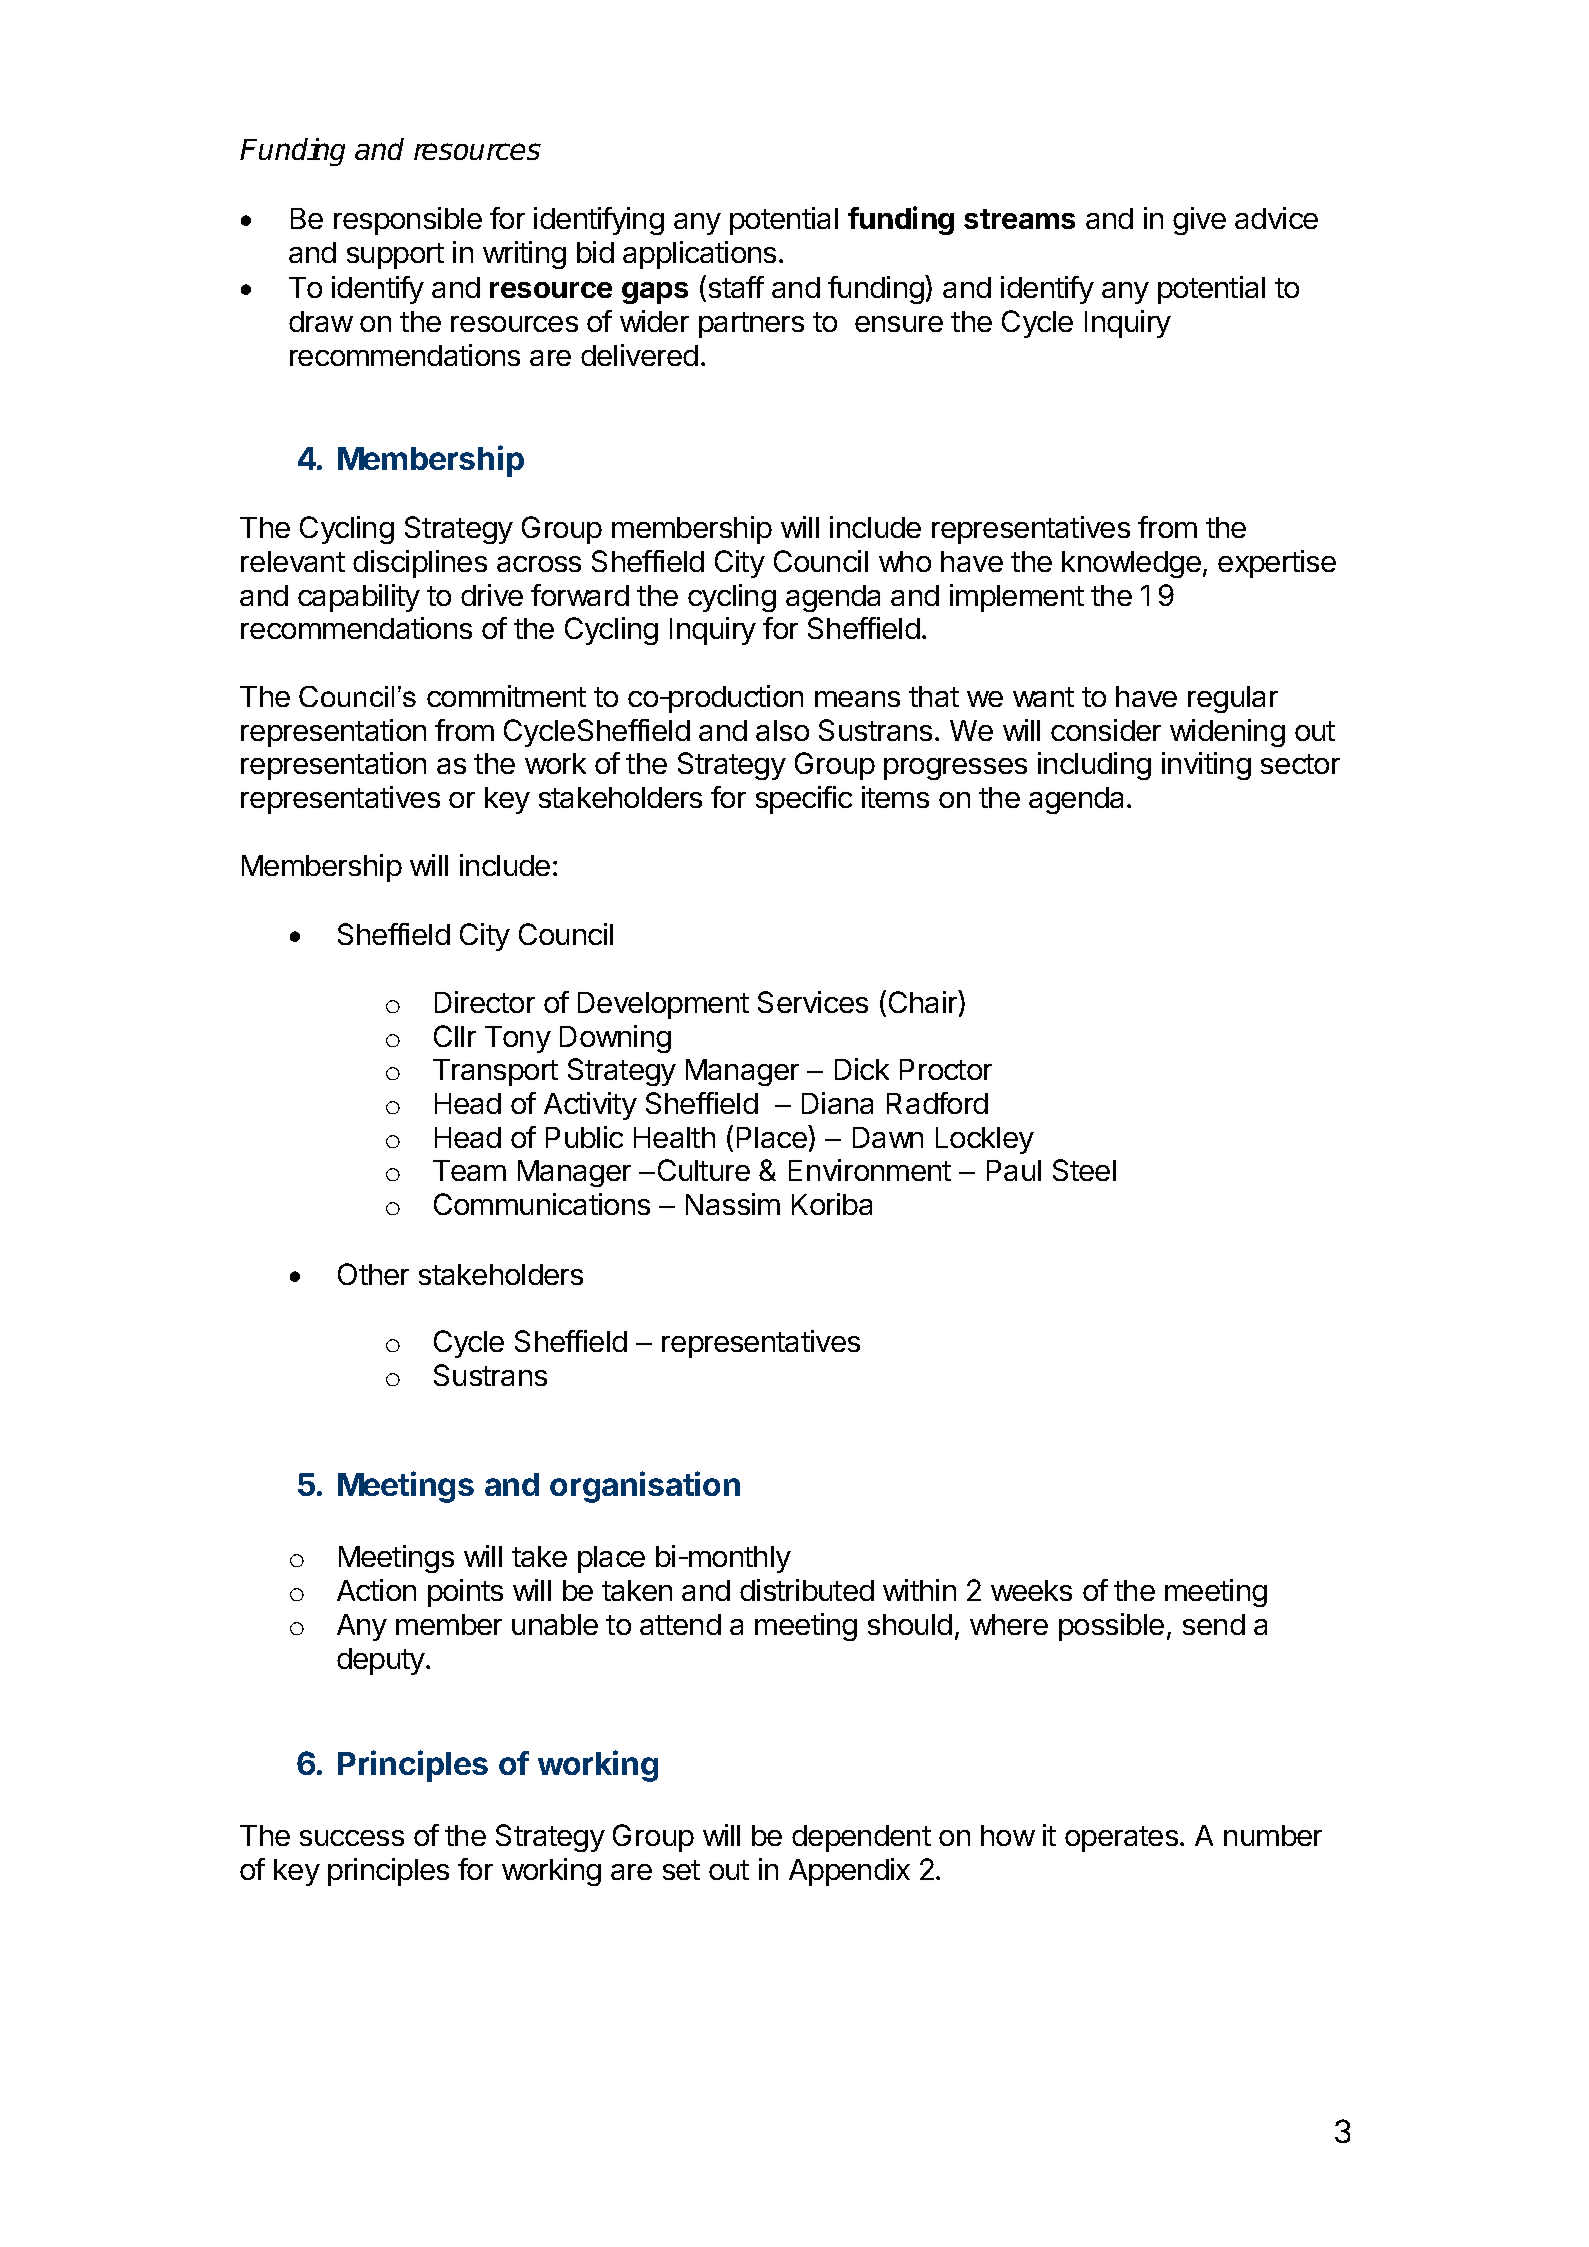 The image size is (1589, 2247). Describe the element at coordinates (1206, 766) in the screenshot. I see `inviting` at that location.
